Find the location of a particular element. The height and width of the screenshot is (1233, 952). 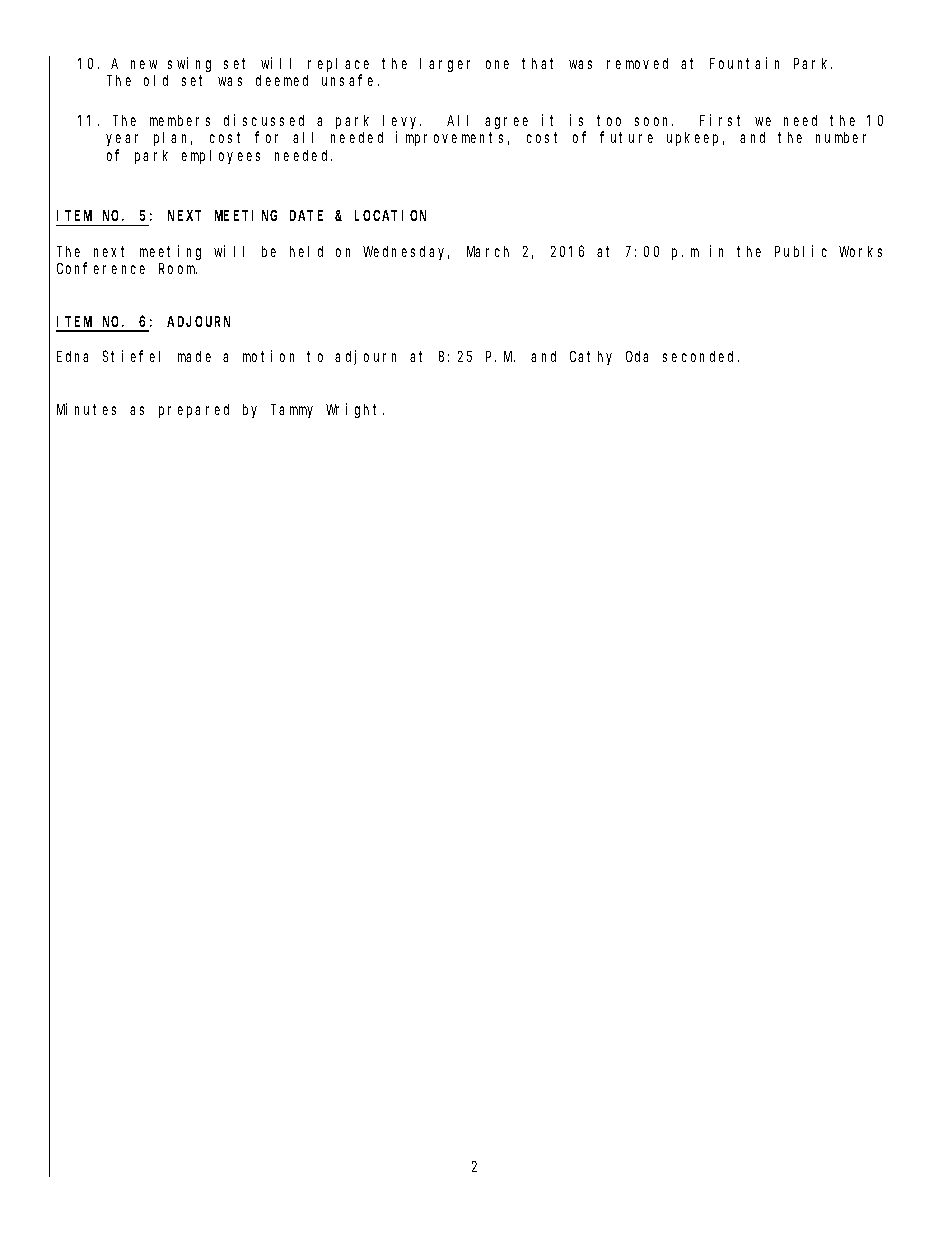

new is located at coordinates (144, 64).
